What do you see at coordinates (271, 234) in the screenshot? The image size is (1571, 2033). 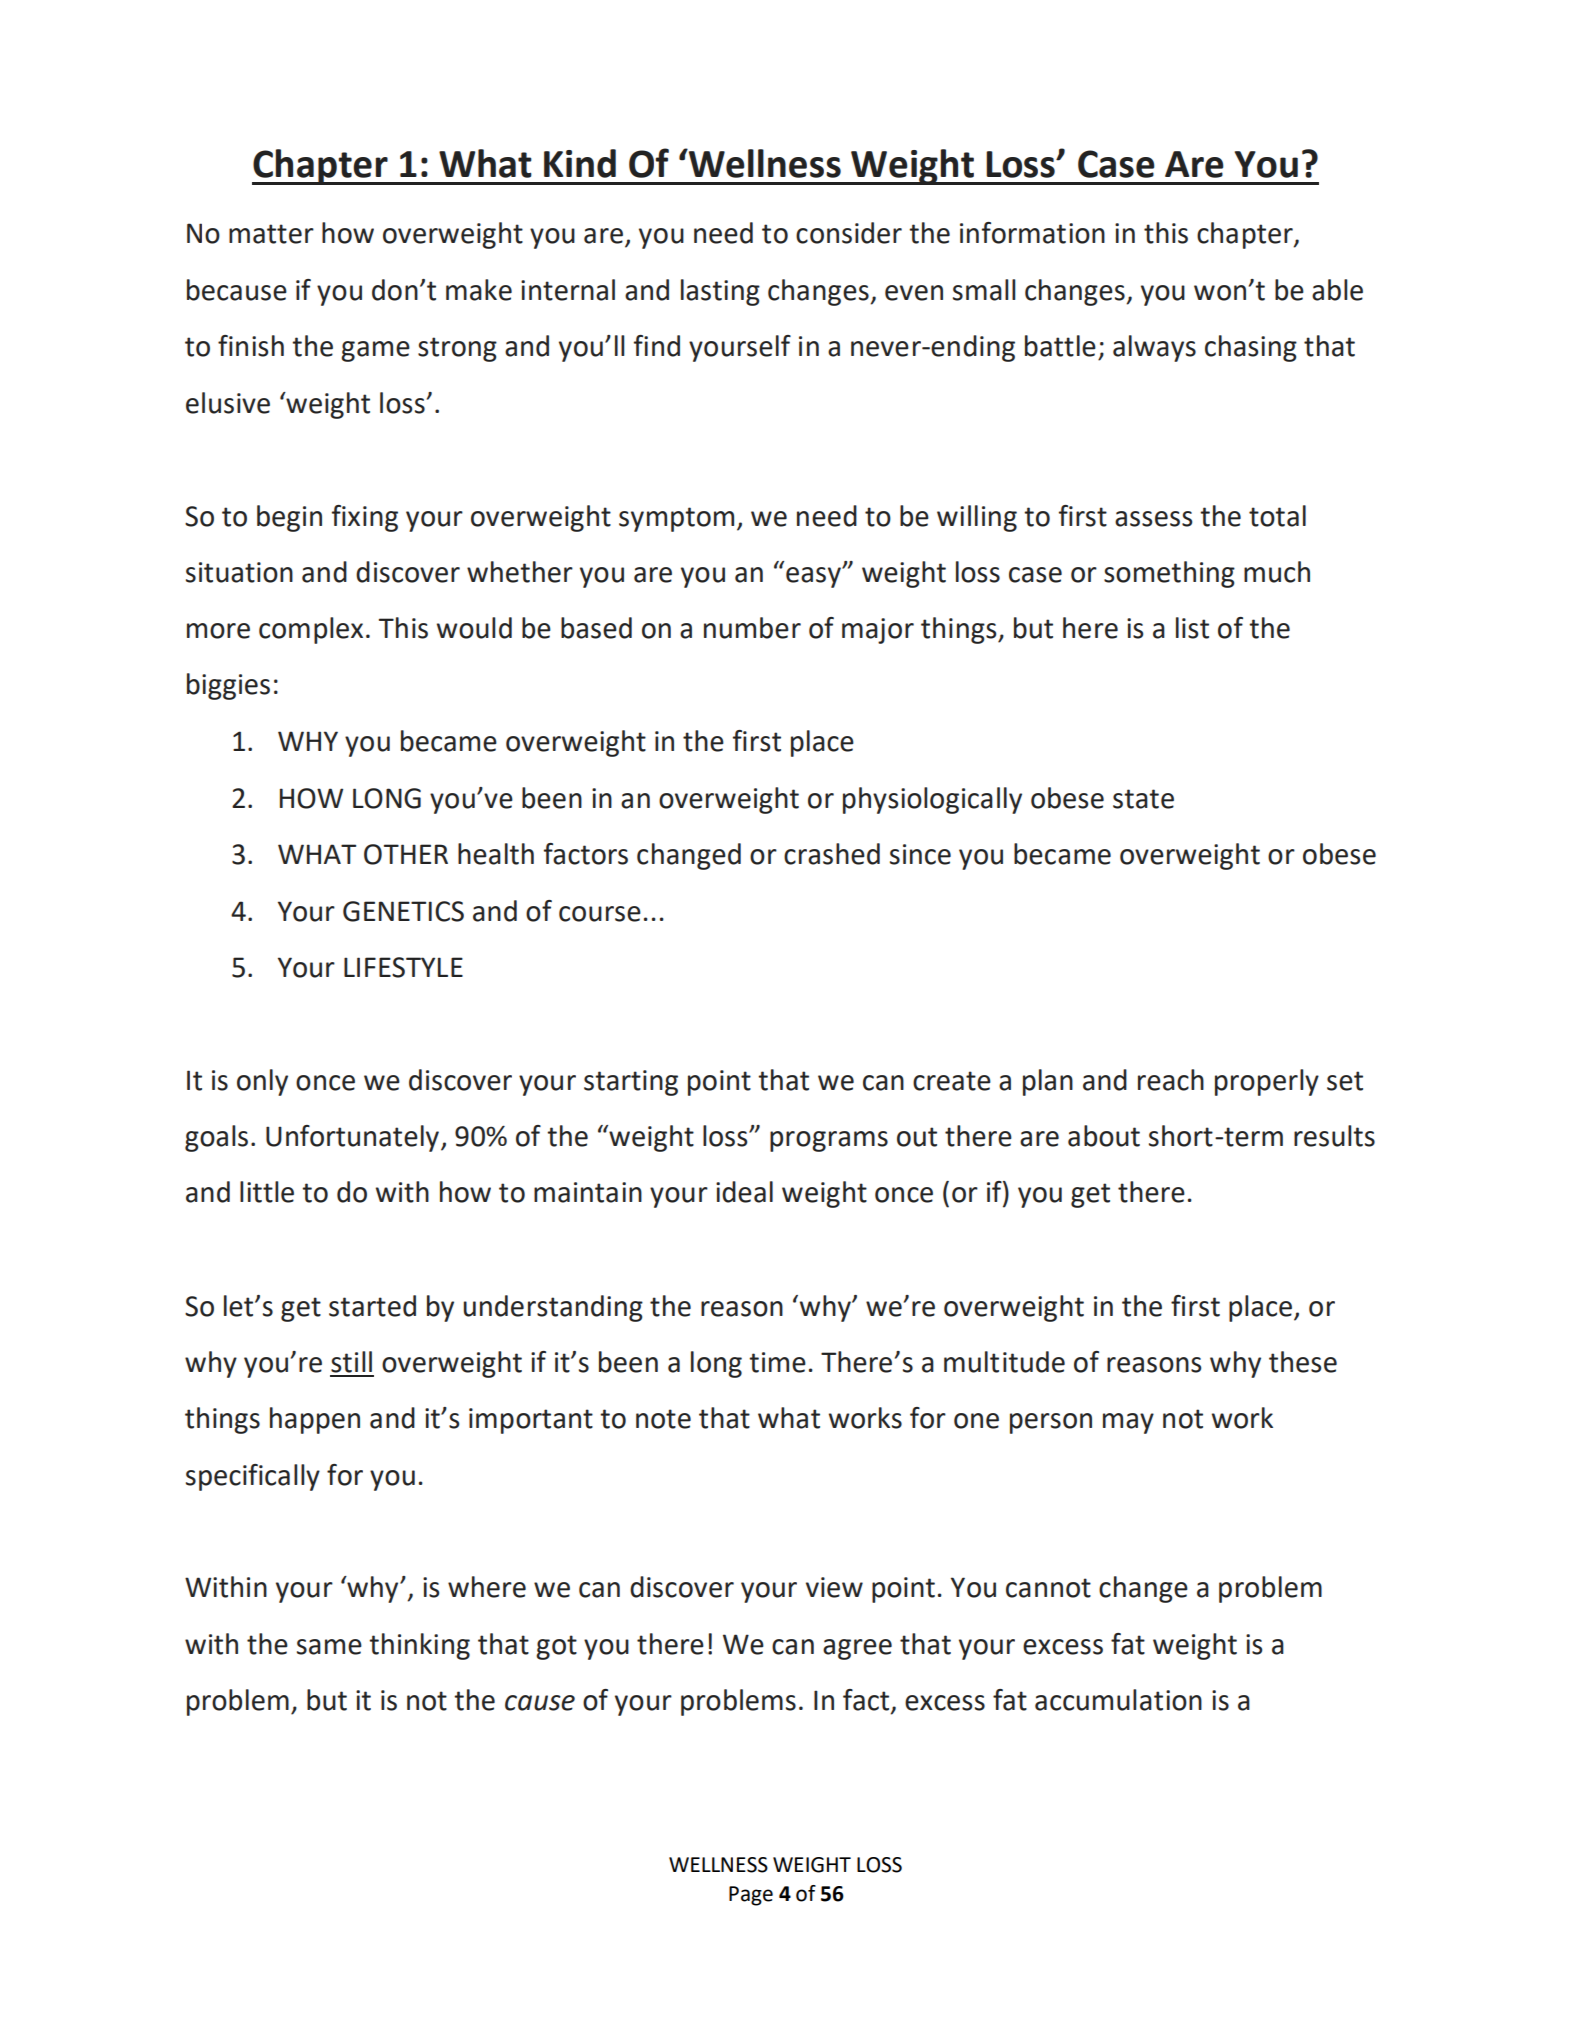 I see `matter` at bounding box center [271, 234].
